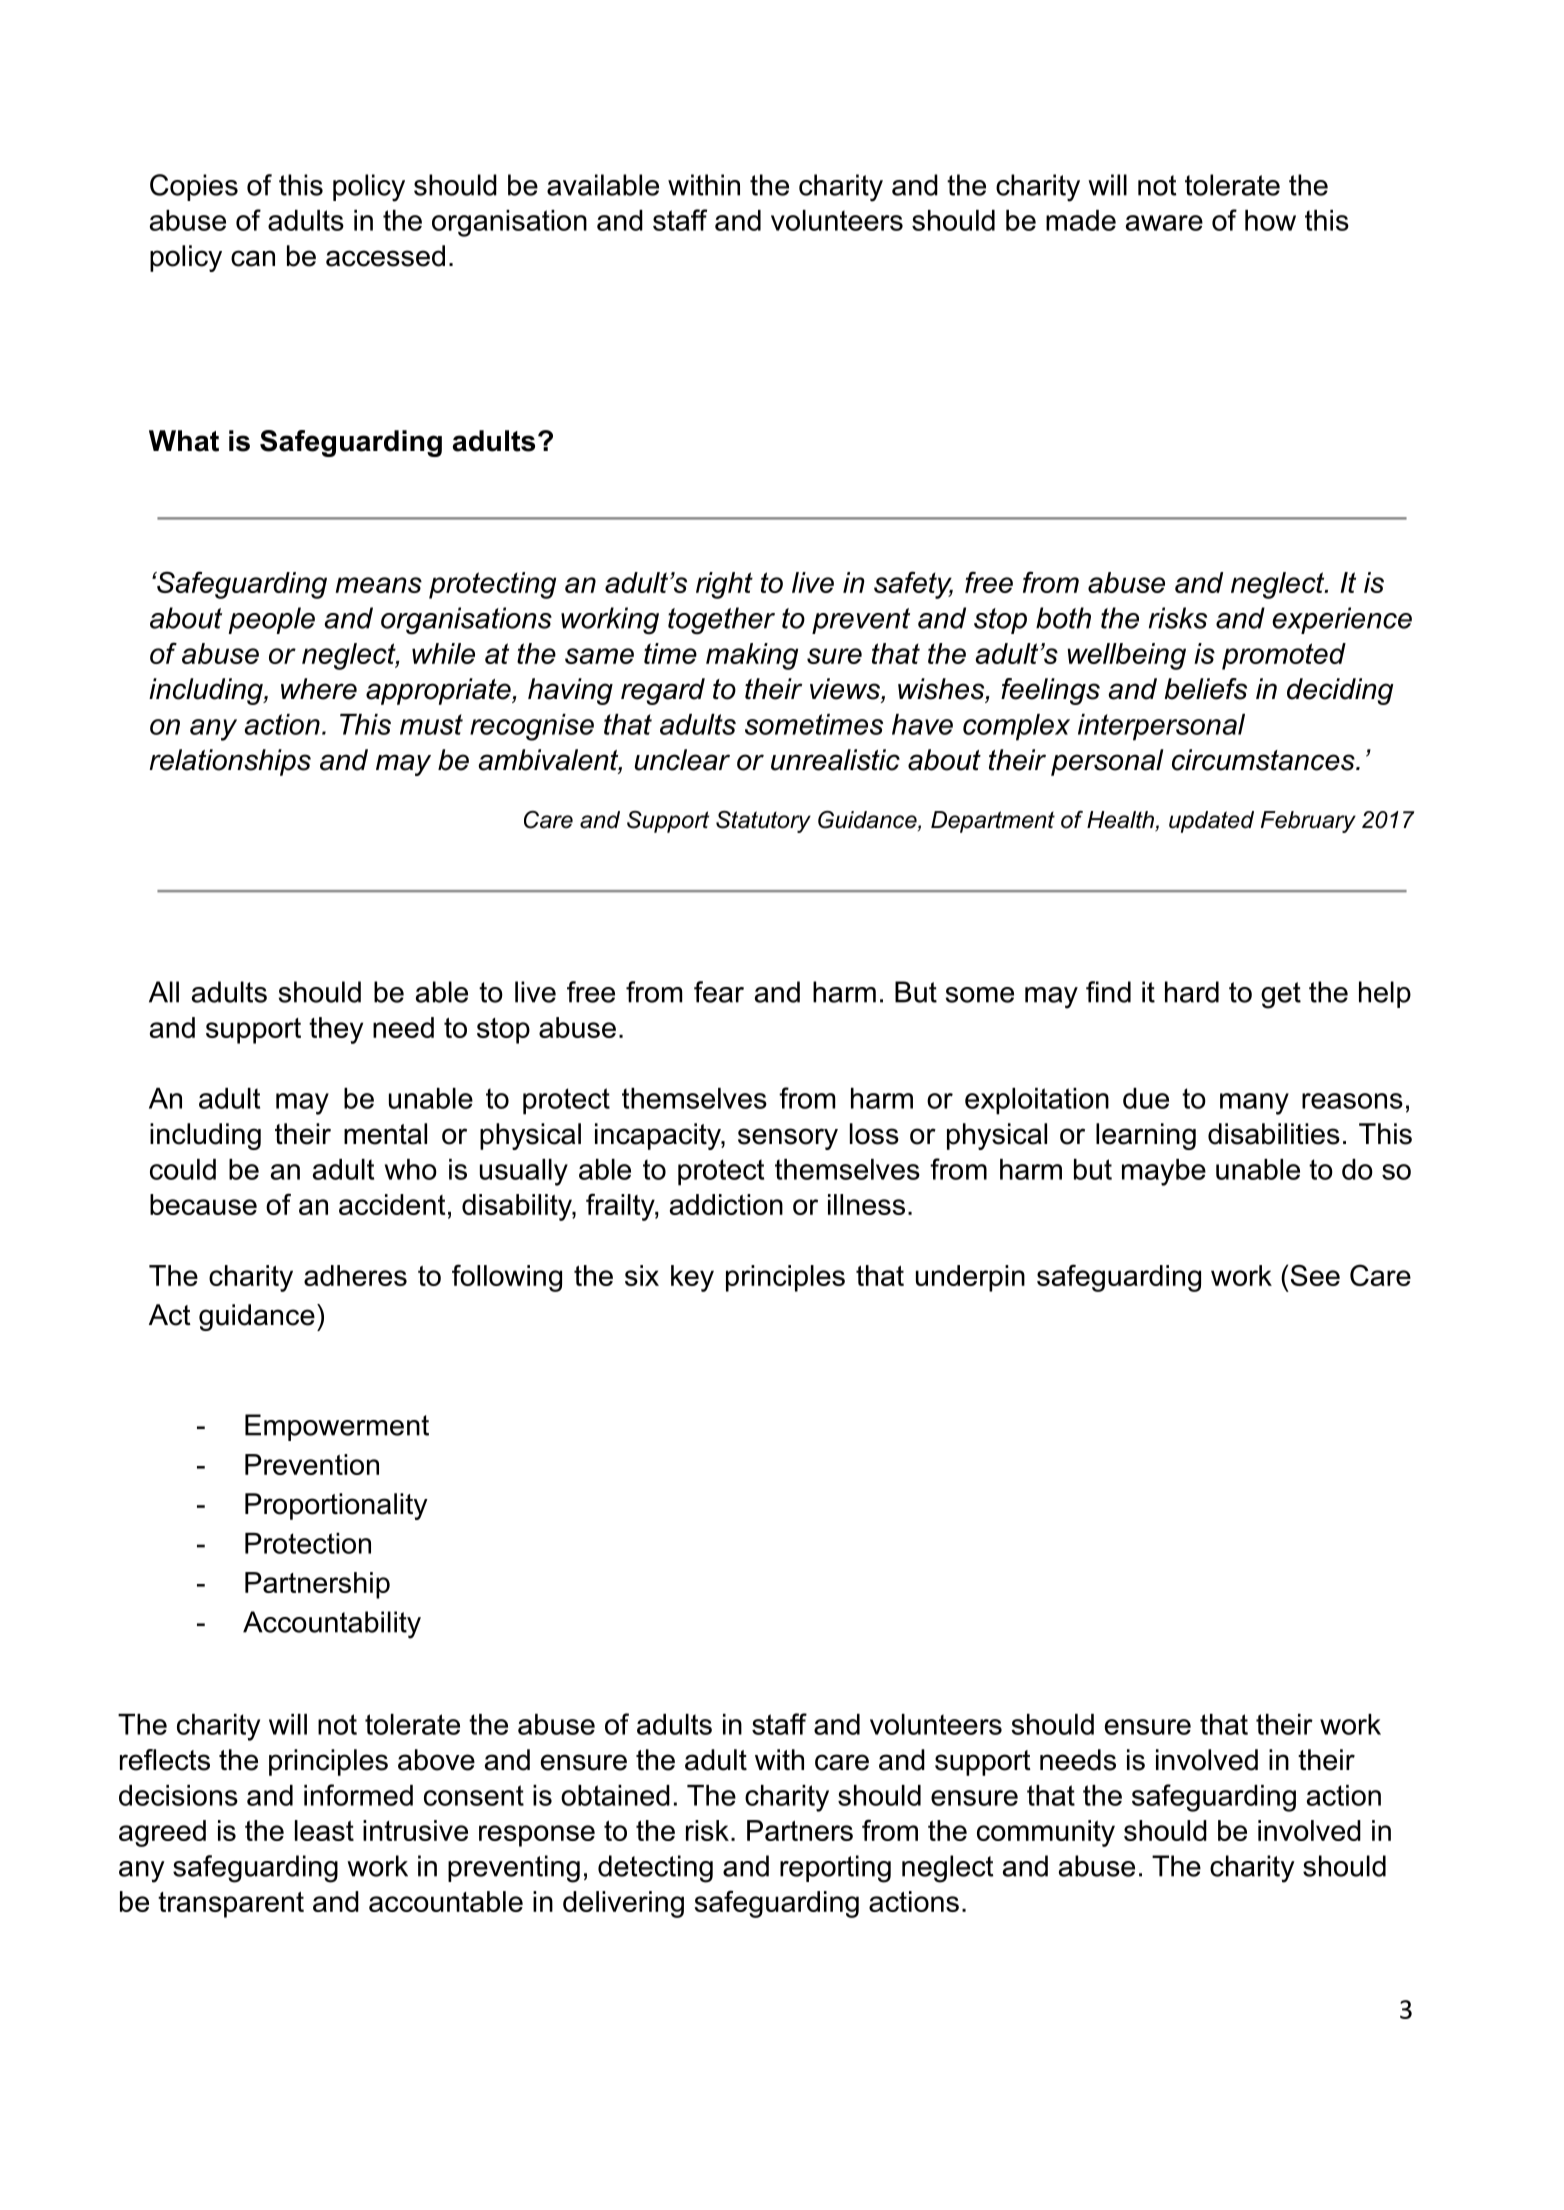 The height and width of the document is (2210, 1564). I want to click on fear, so click(719, 992).
